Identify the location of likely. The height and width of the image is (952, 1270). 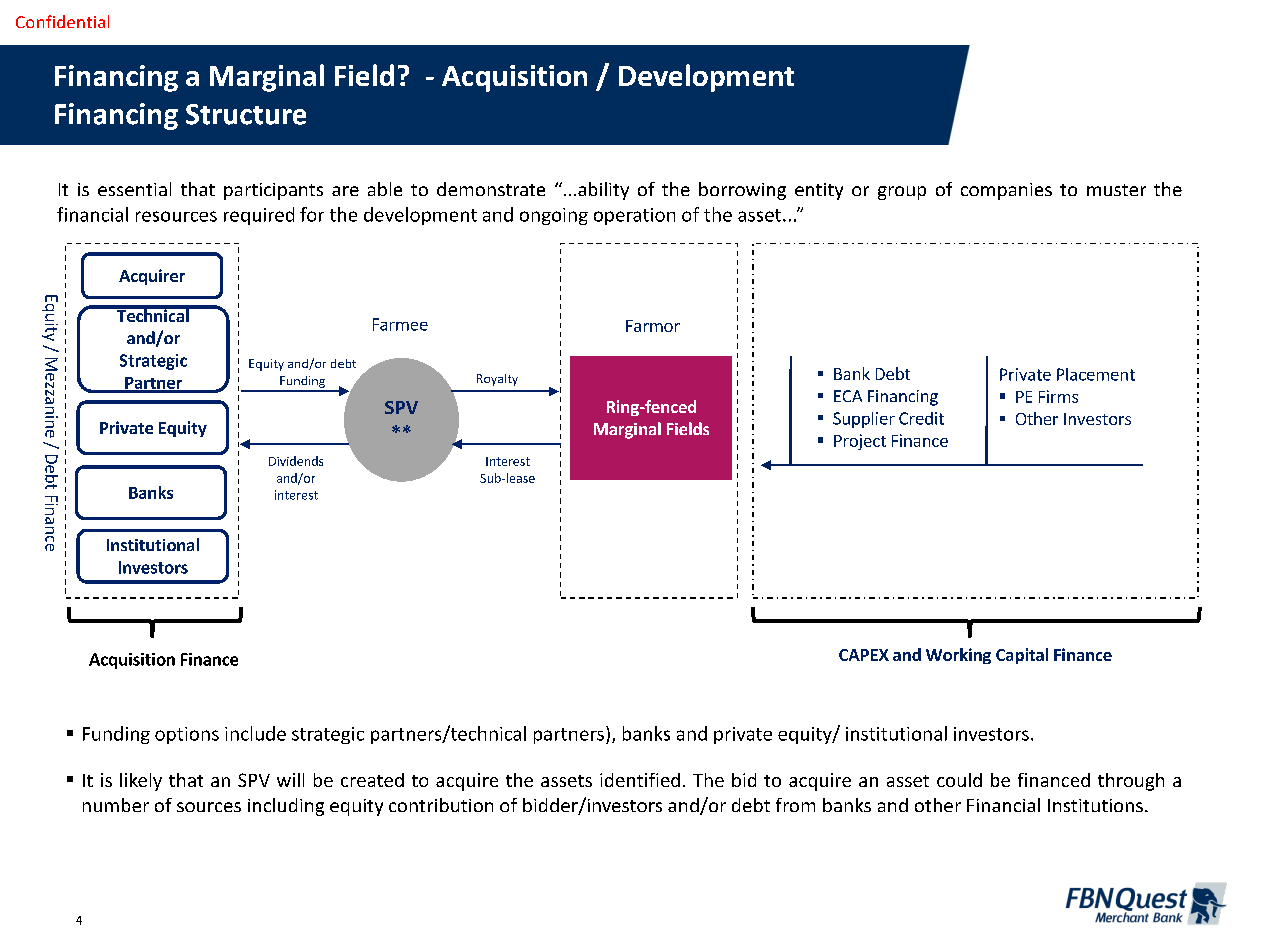
(141, 782).
